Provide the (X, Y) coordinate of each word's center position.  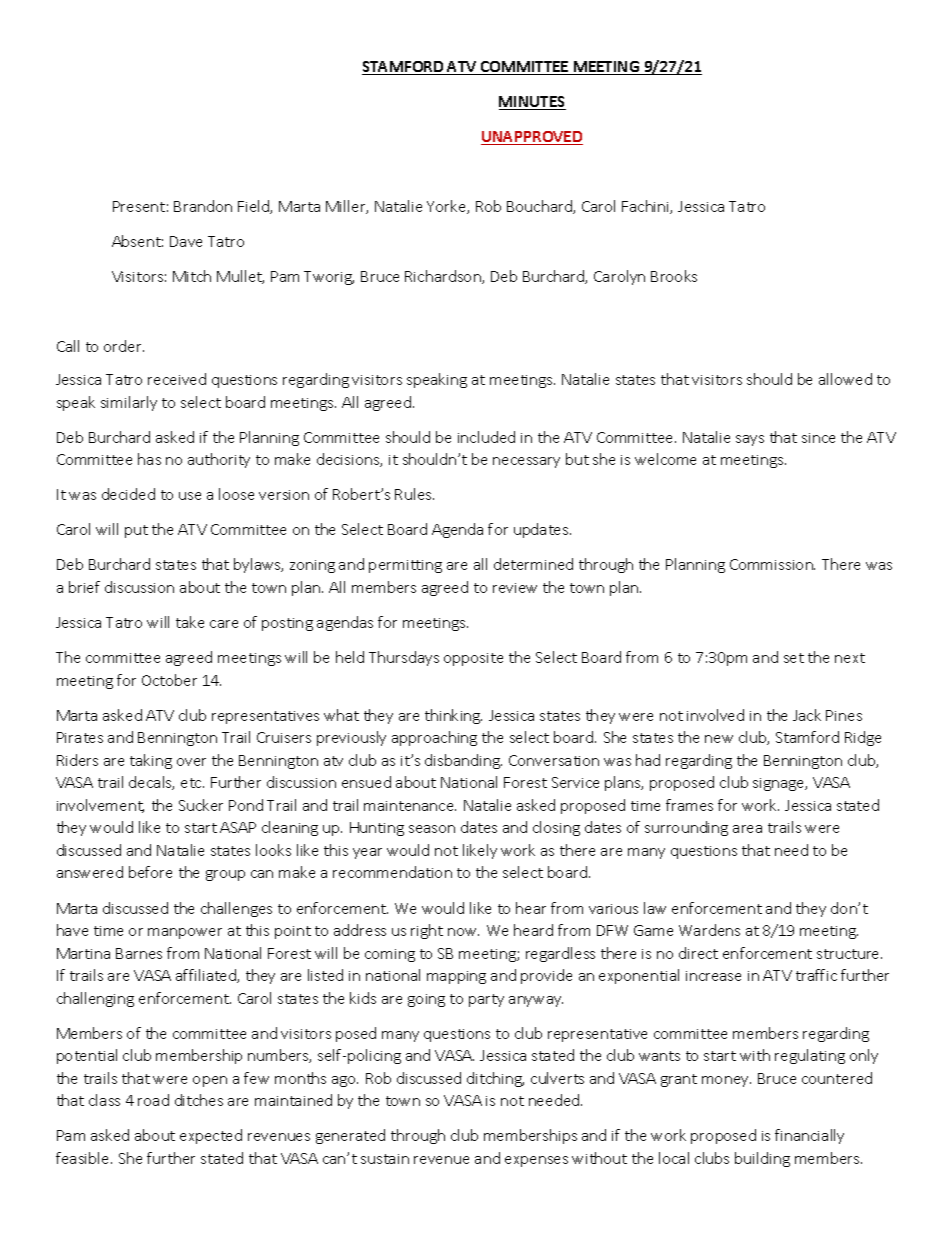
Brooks (674, 276)
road (153, 1100)
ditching (495, 1079)
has (149, 459)
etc (192, 783)
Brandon (203, 206)
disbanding (463, 761)
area (747, 829)
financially (809, 1136)
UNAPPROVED (532, 138)
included (486, 437)
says (750, 440)
